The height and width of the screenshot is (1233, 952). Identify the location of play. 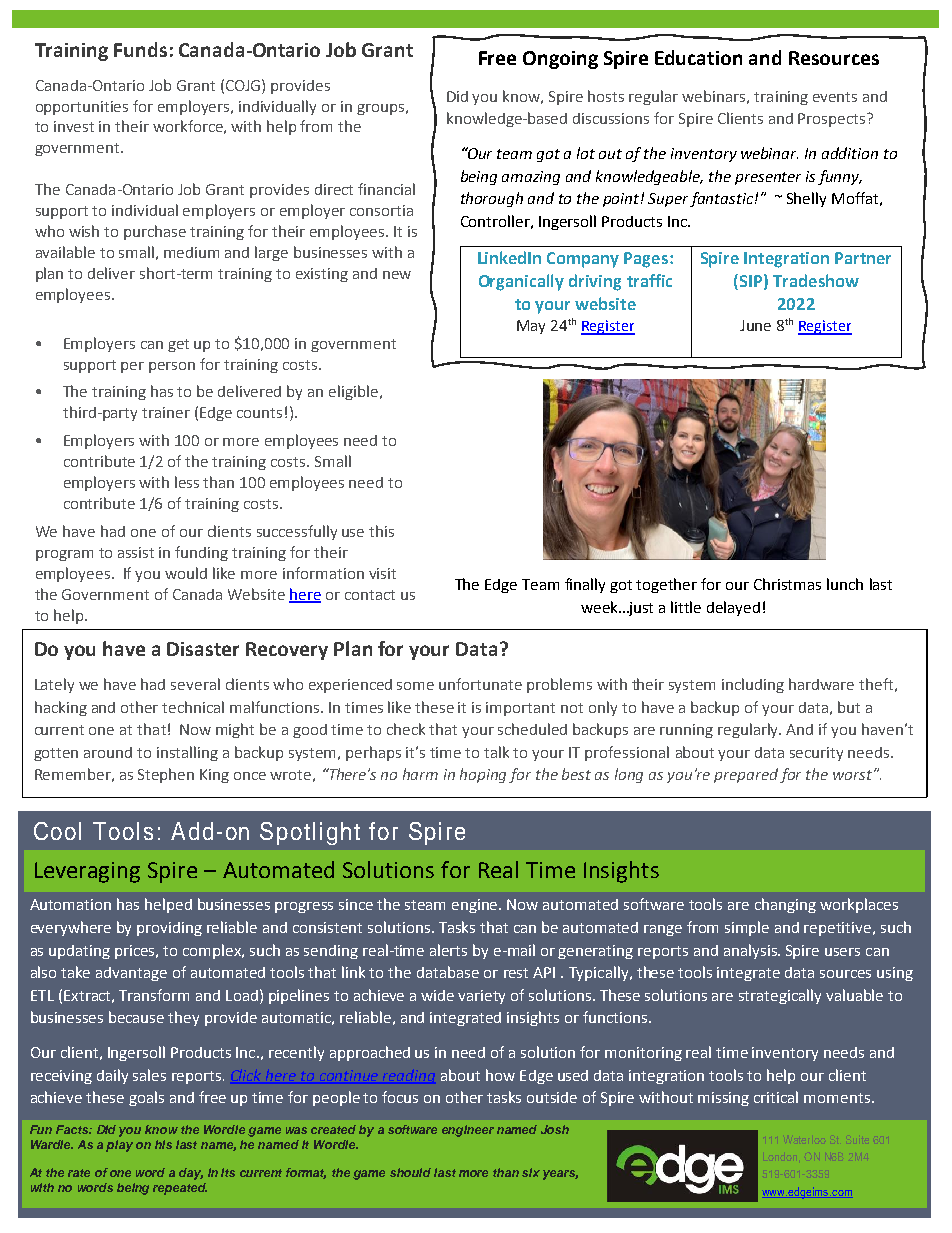
(119, 1146).
